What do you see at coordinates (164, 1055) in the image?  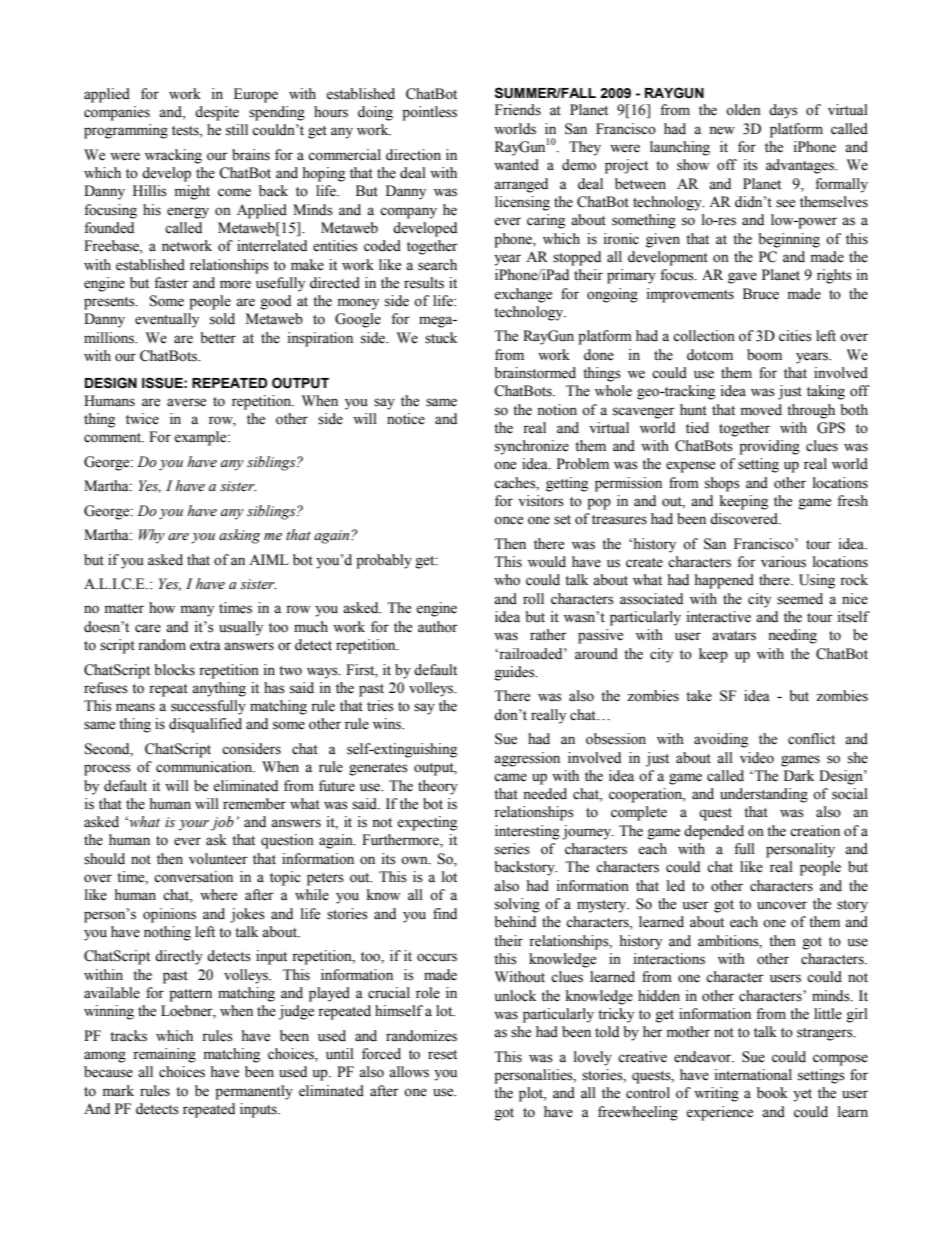 I see `remaining` at bounding box center [164, 1055].
